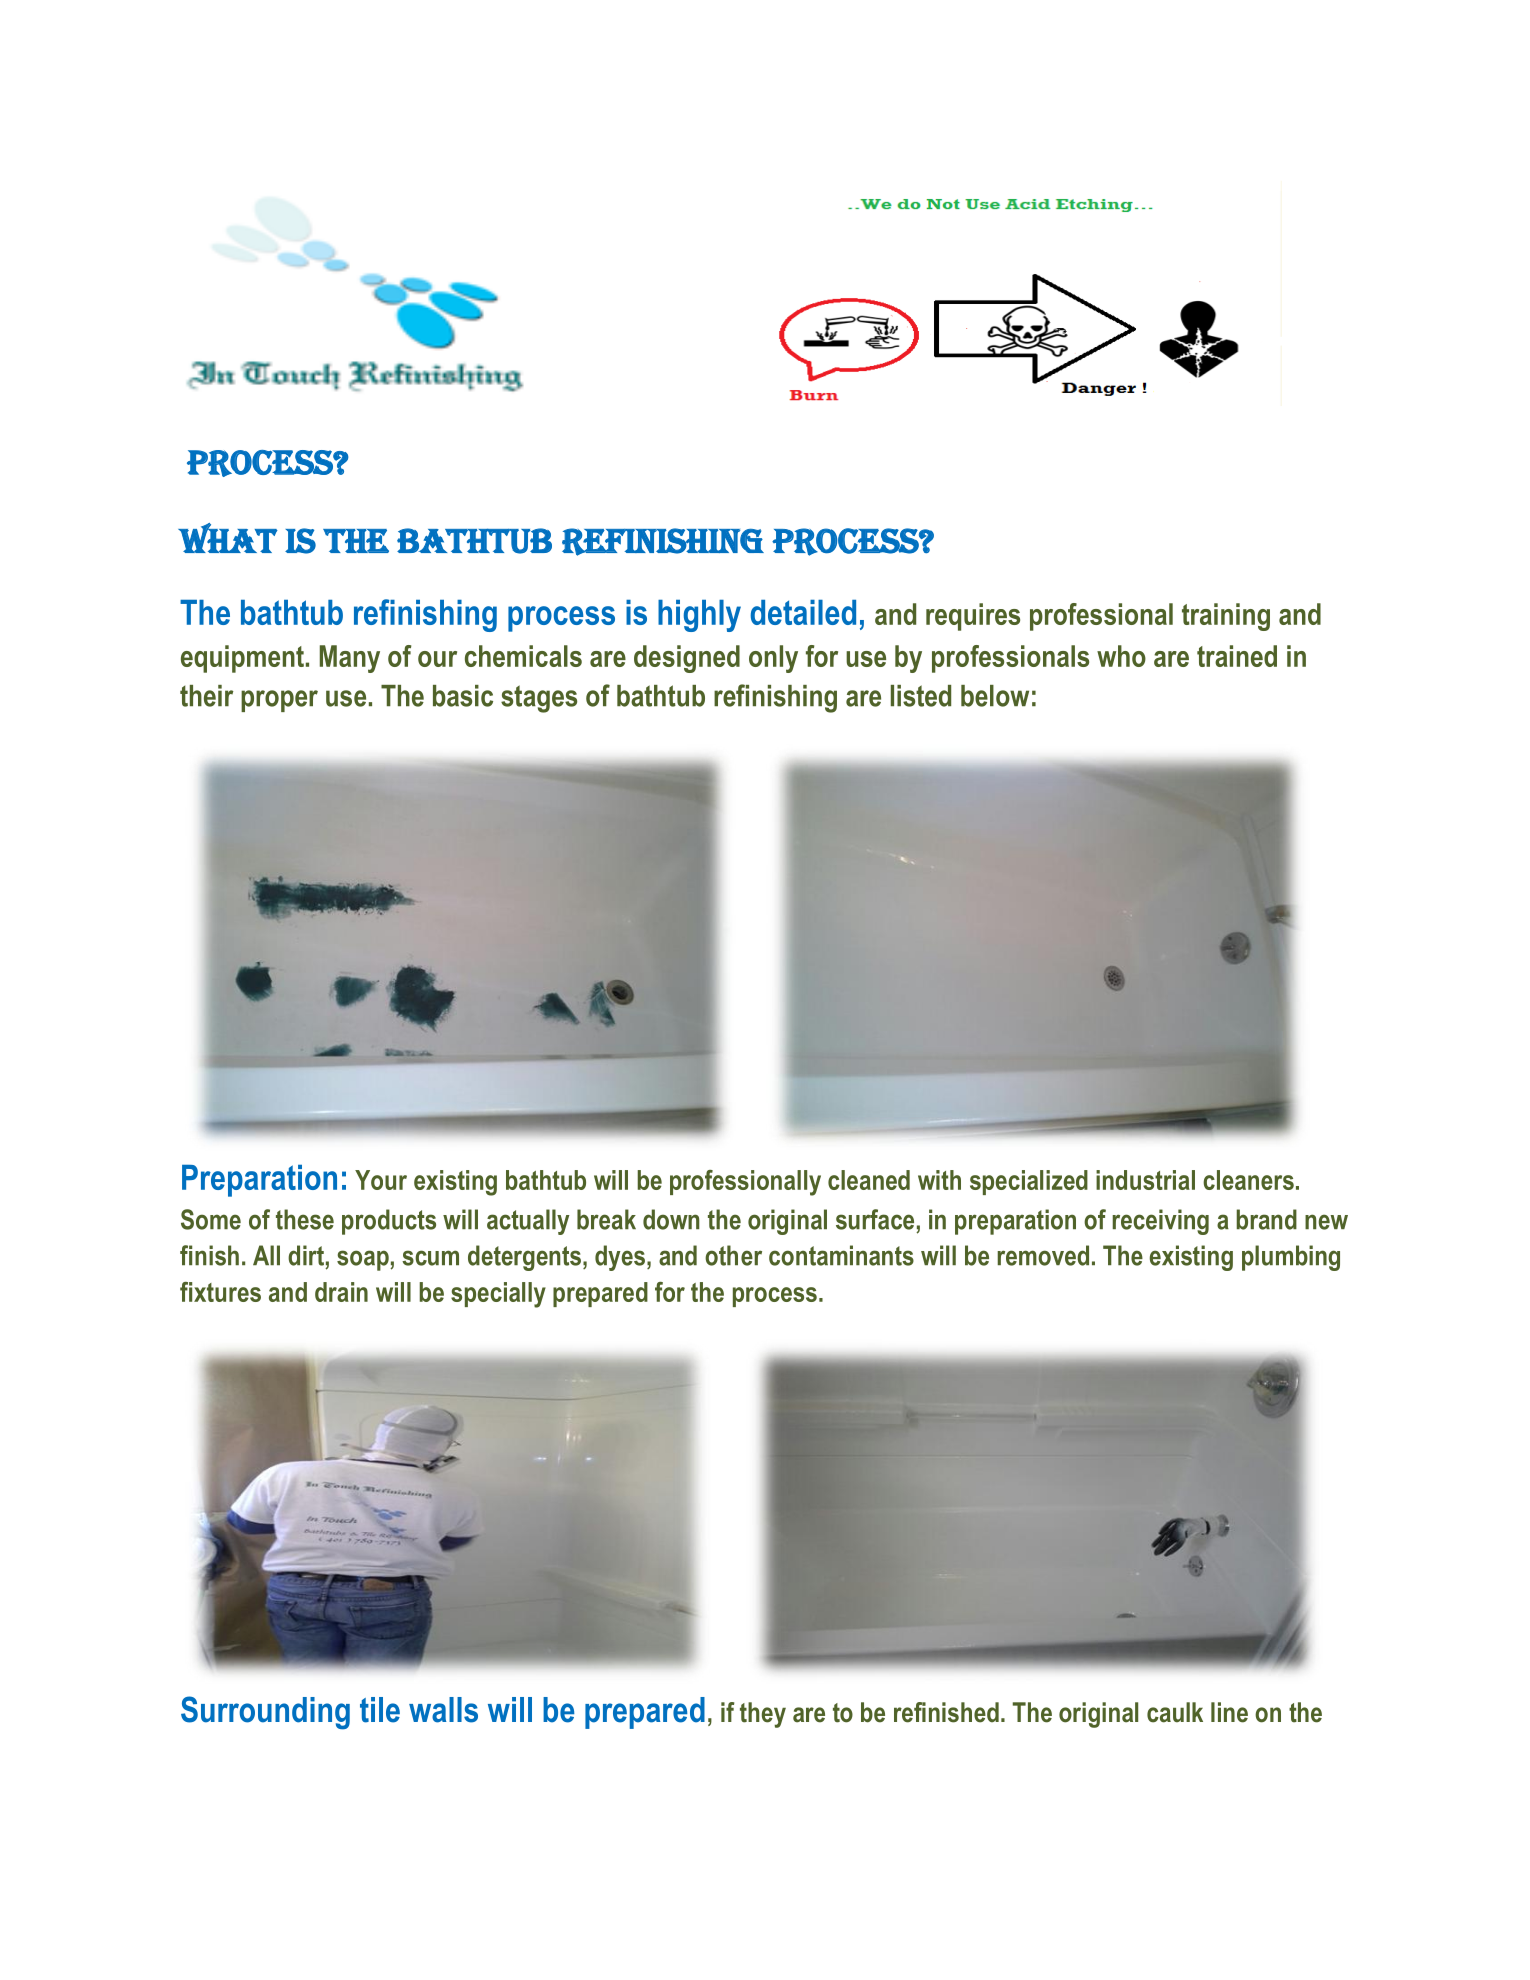 The height and width of the screenshot is (1980, 1530). Describe the element at coordinates (381, 1180) in the screenshot. I see `Your` at that location.
